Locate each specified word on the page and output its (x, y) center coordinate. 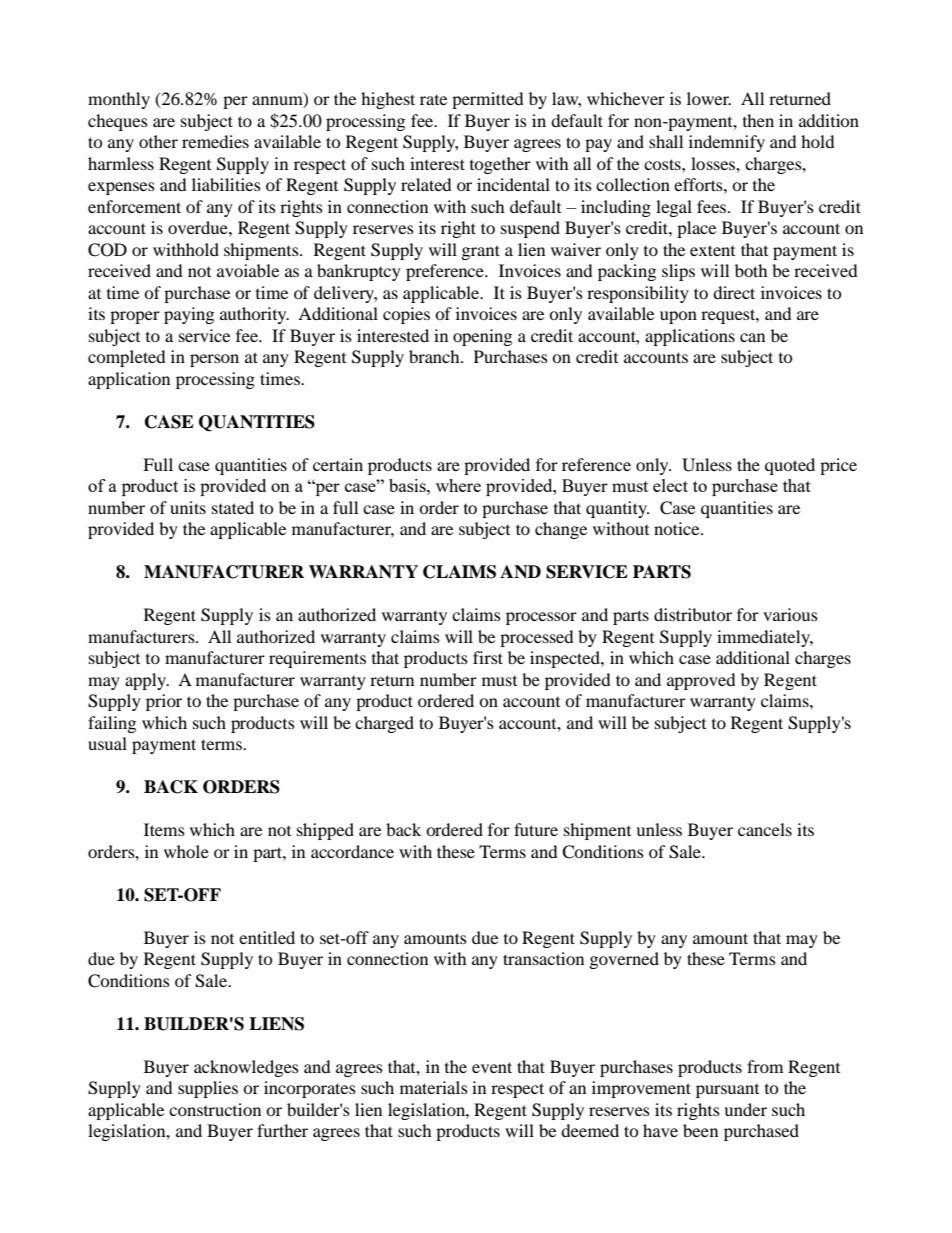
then (758, 120)
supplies (208, 1089)
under (745, 1109)
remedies (215, 141)
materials (434, 1087)
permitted (488, 100)
